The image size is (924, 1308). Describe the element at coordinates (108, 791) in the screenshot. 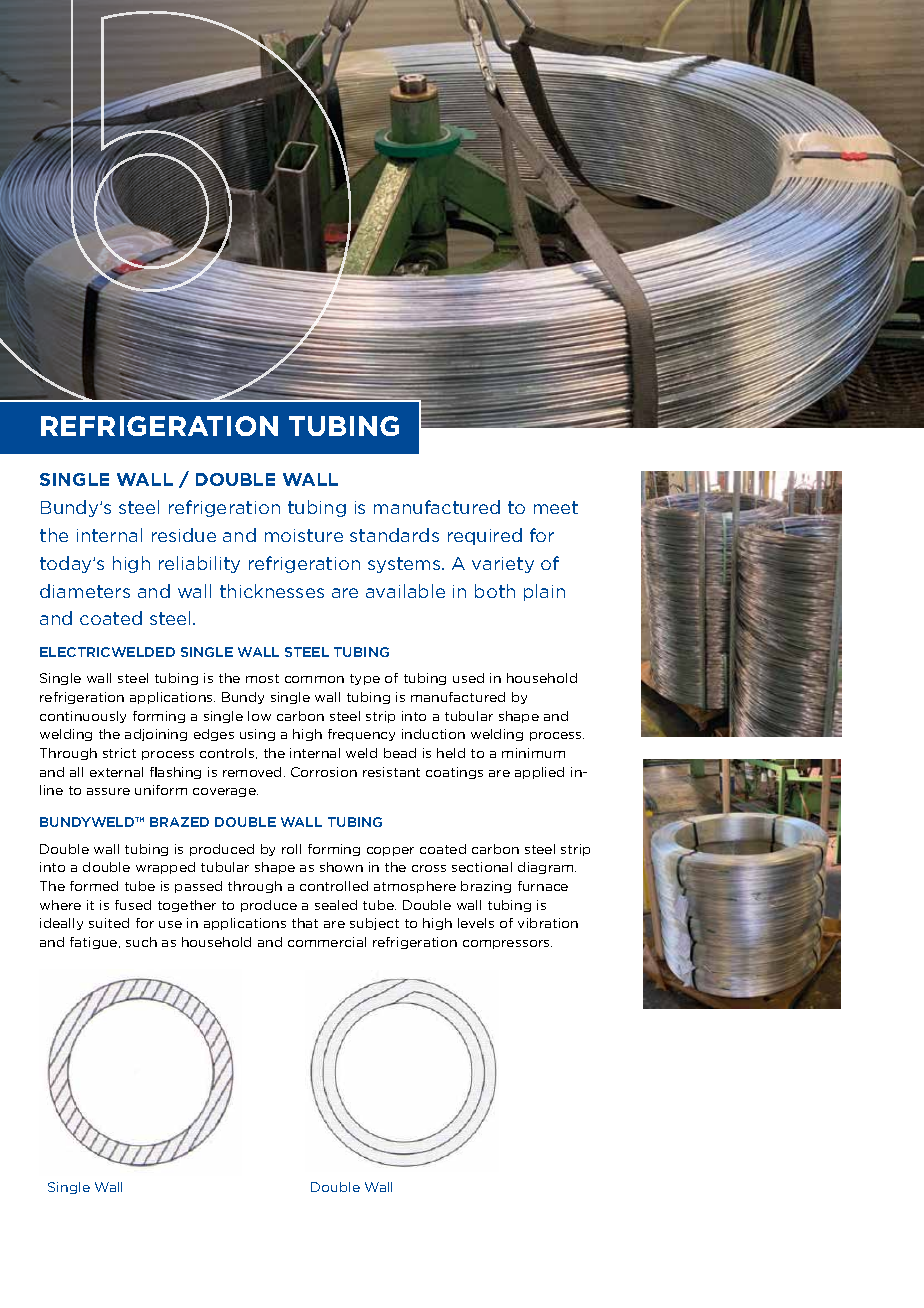

I see `assure` at that location.
